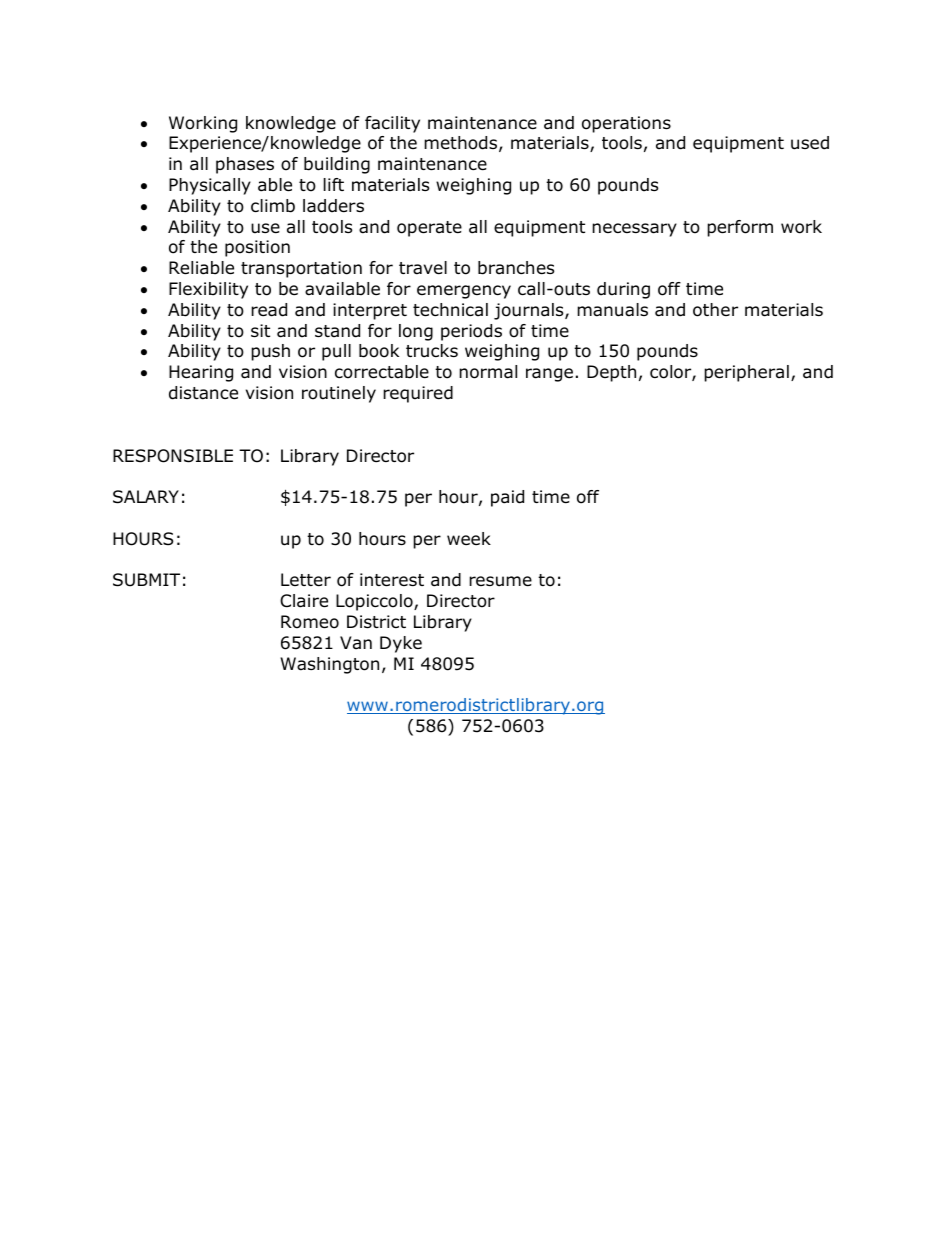  What do you see at coordinates (746, 373) in the page?
I see `peripheral` at bounding box center [746, 373].
